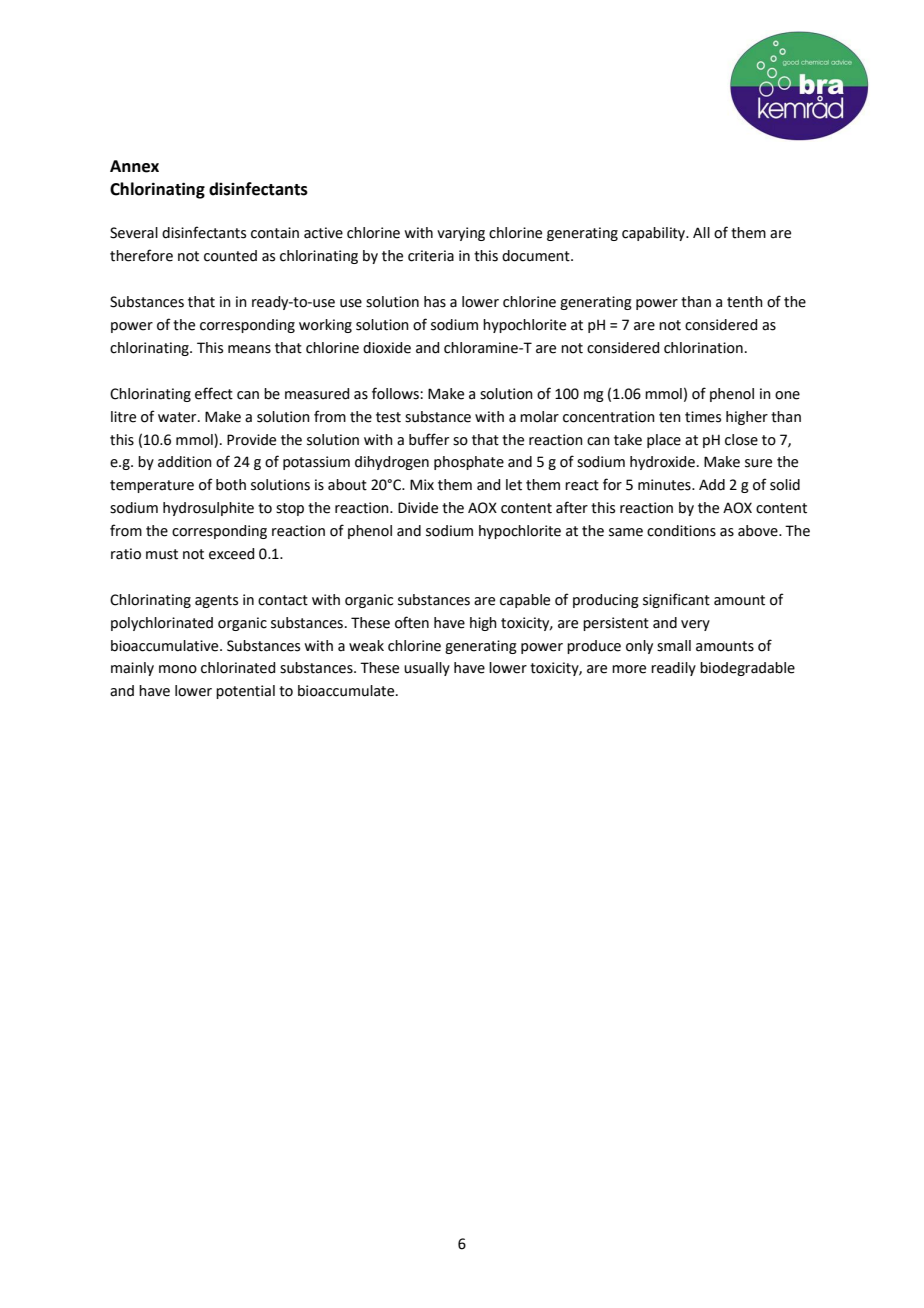 This image has height=1308, width=924. I want to click on minutes, so click(665, 485).
